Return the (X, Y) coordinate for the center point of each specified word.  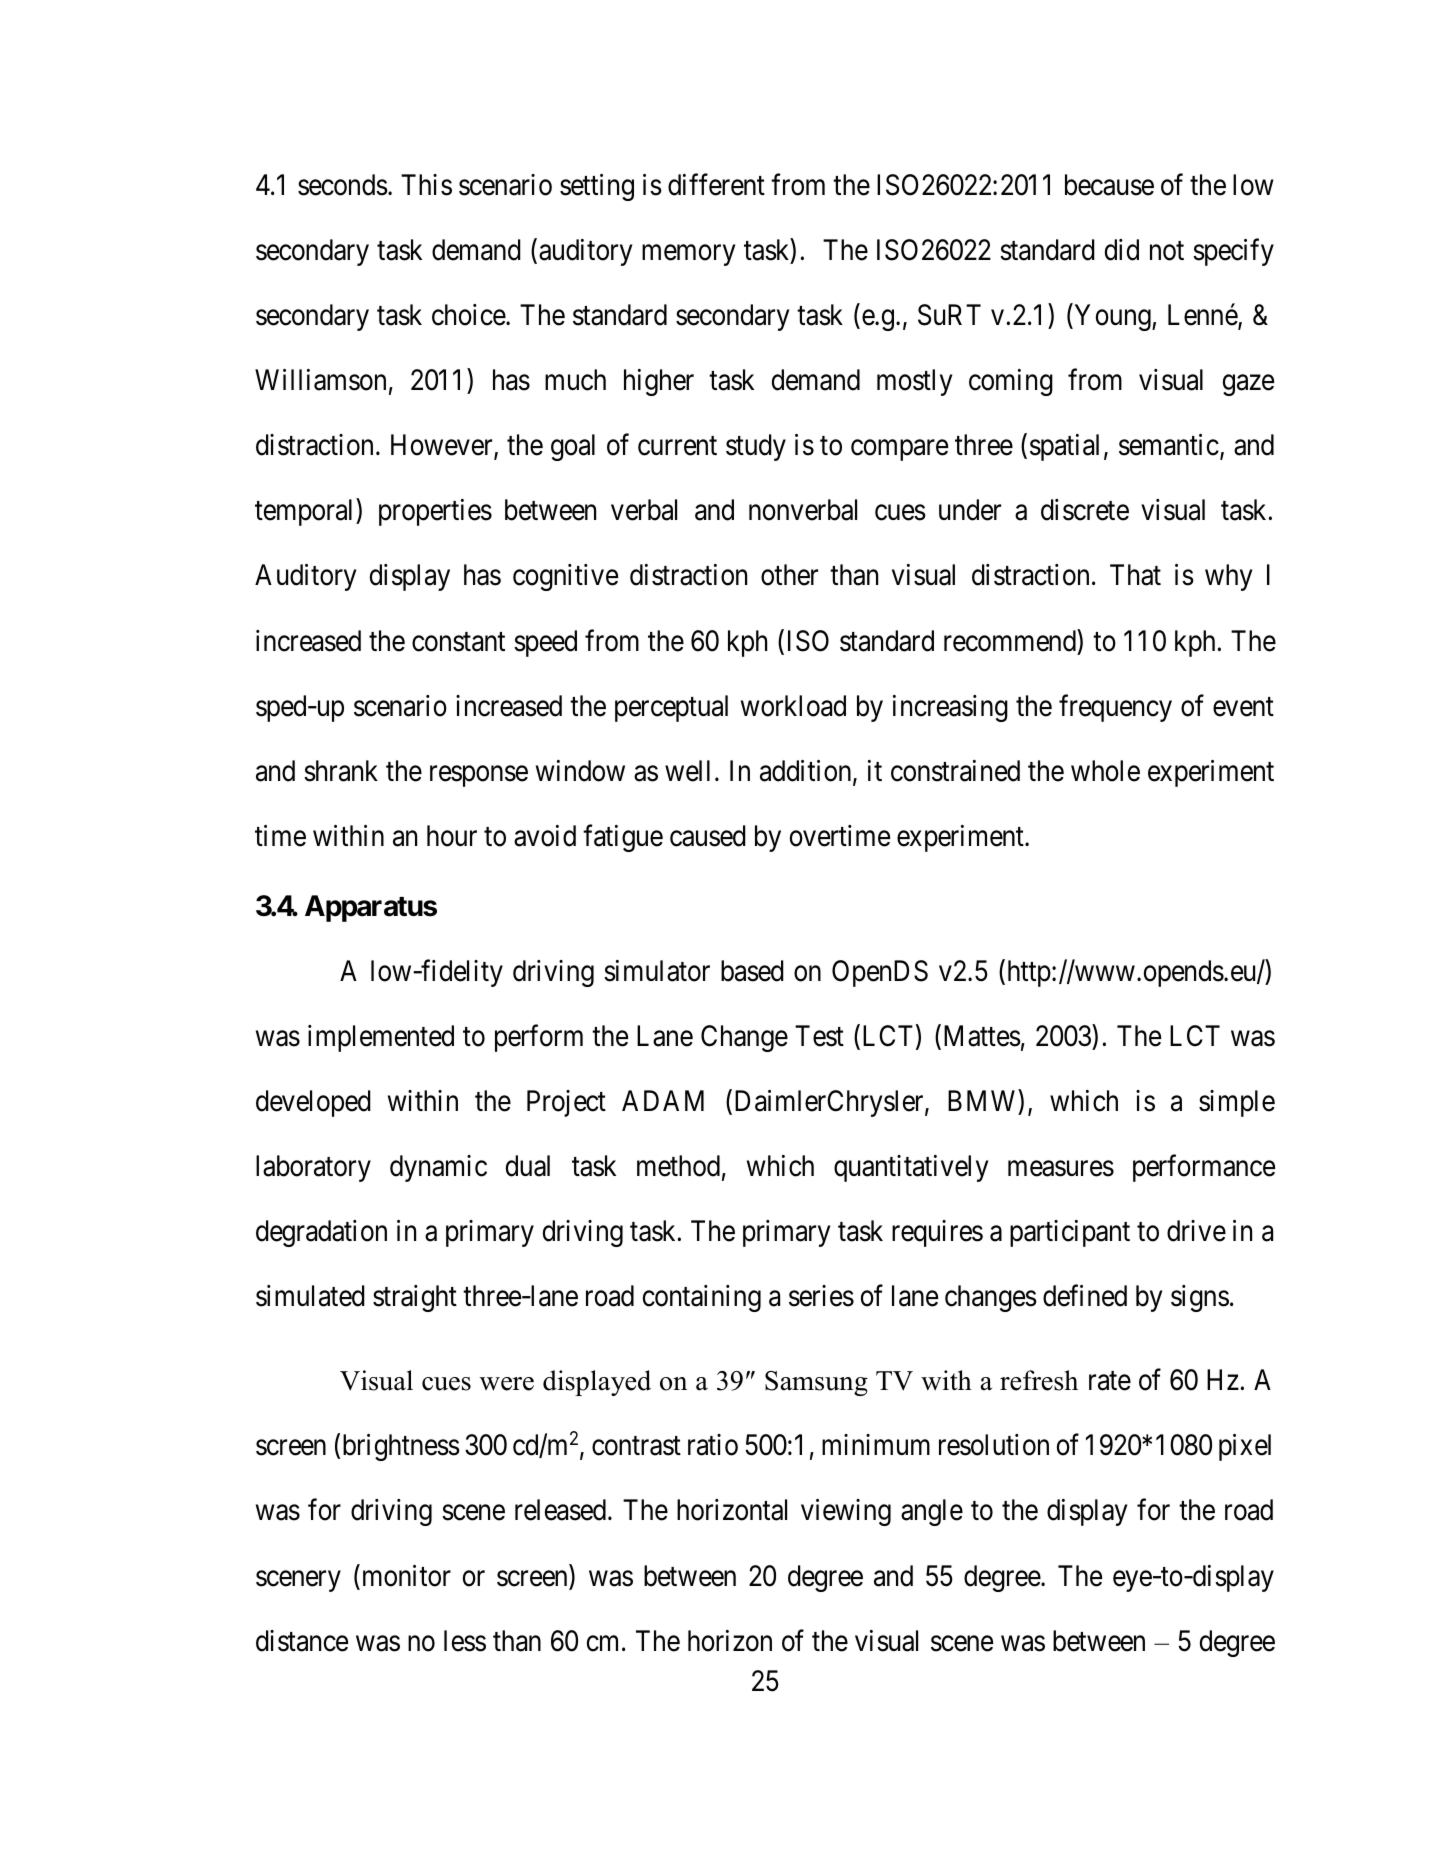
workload (793, 706)
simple (1237, 1103)
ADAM (663, 1100)
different (716, 184)
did (1122, 250)
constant (458, 642)
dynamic (438, 1168)
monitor (405, 1576)
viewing (846, 1512)
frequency (1115, 708)
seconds (343, 185)
